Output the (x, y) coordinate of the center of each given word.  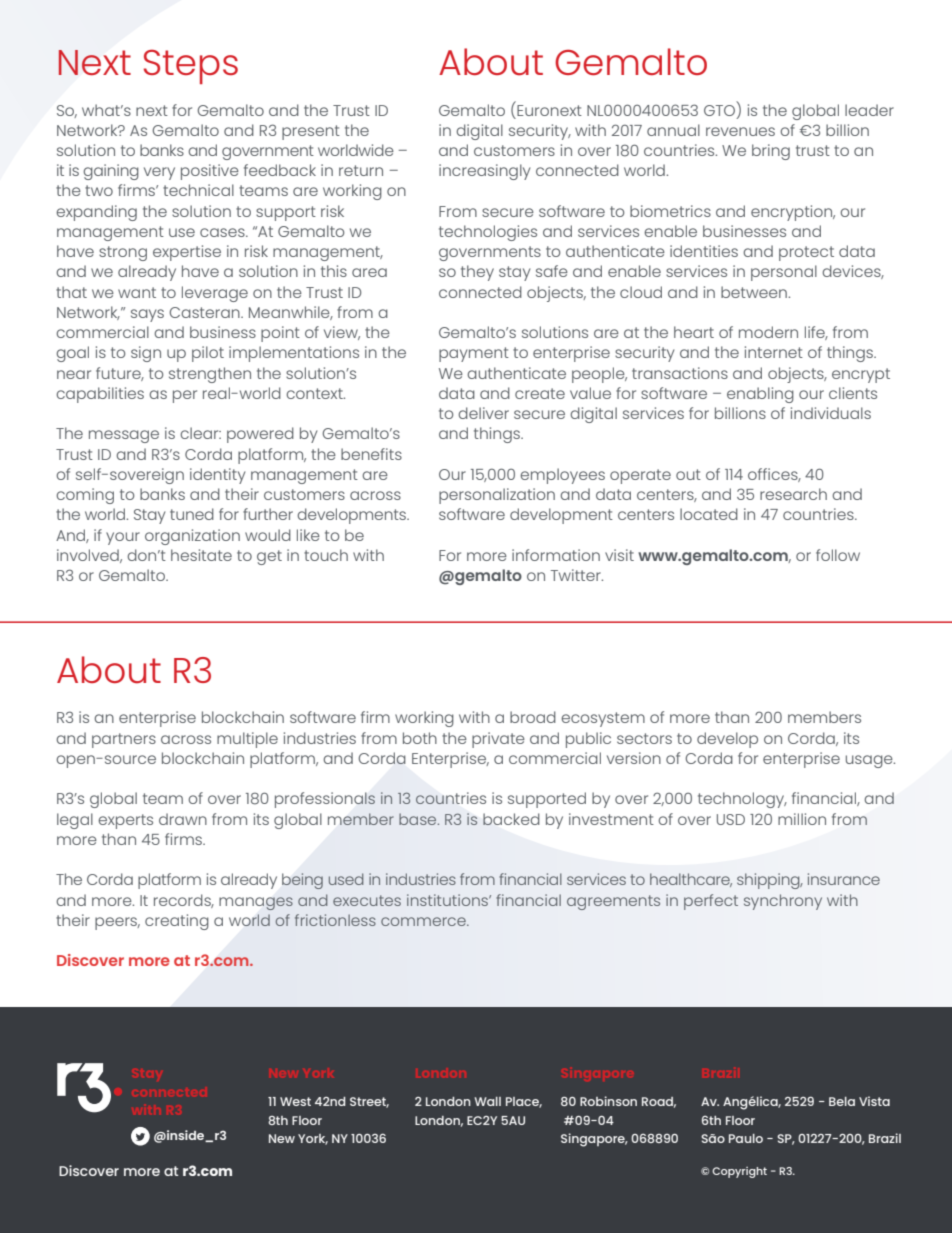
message (124, 436)
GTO (721, 110)
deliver (483, 413)
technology (742, 800)
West (295, 1101)
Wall (487, 1101)
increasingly (484, 172)
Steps (191, 66)
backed (511, 819)
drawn (183, 819)
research (793, 494)
